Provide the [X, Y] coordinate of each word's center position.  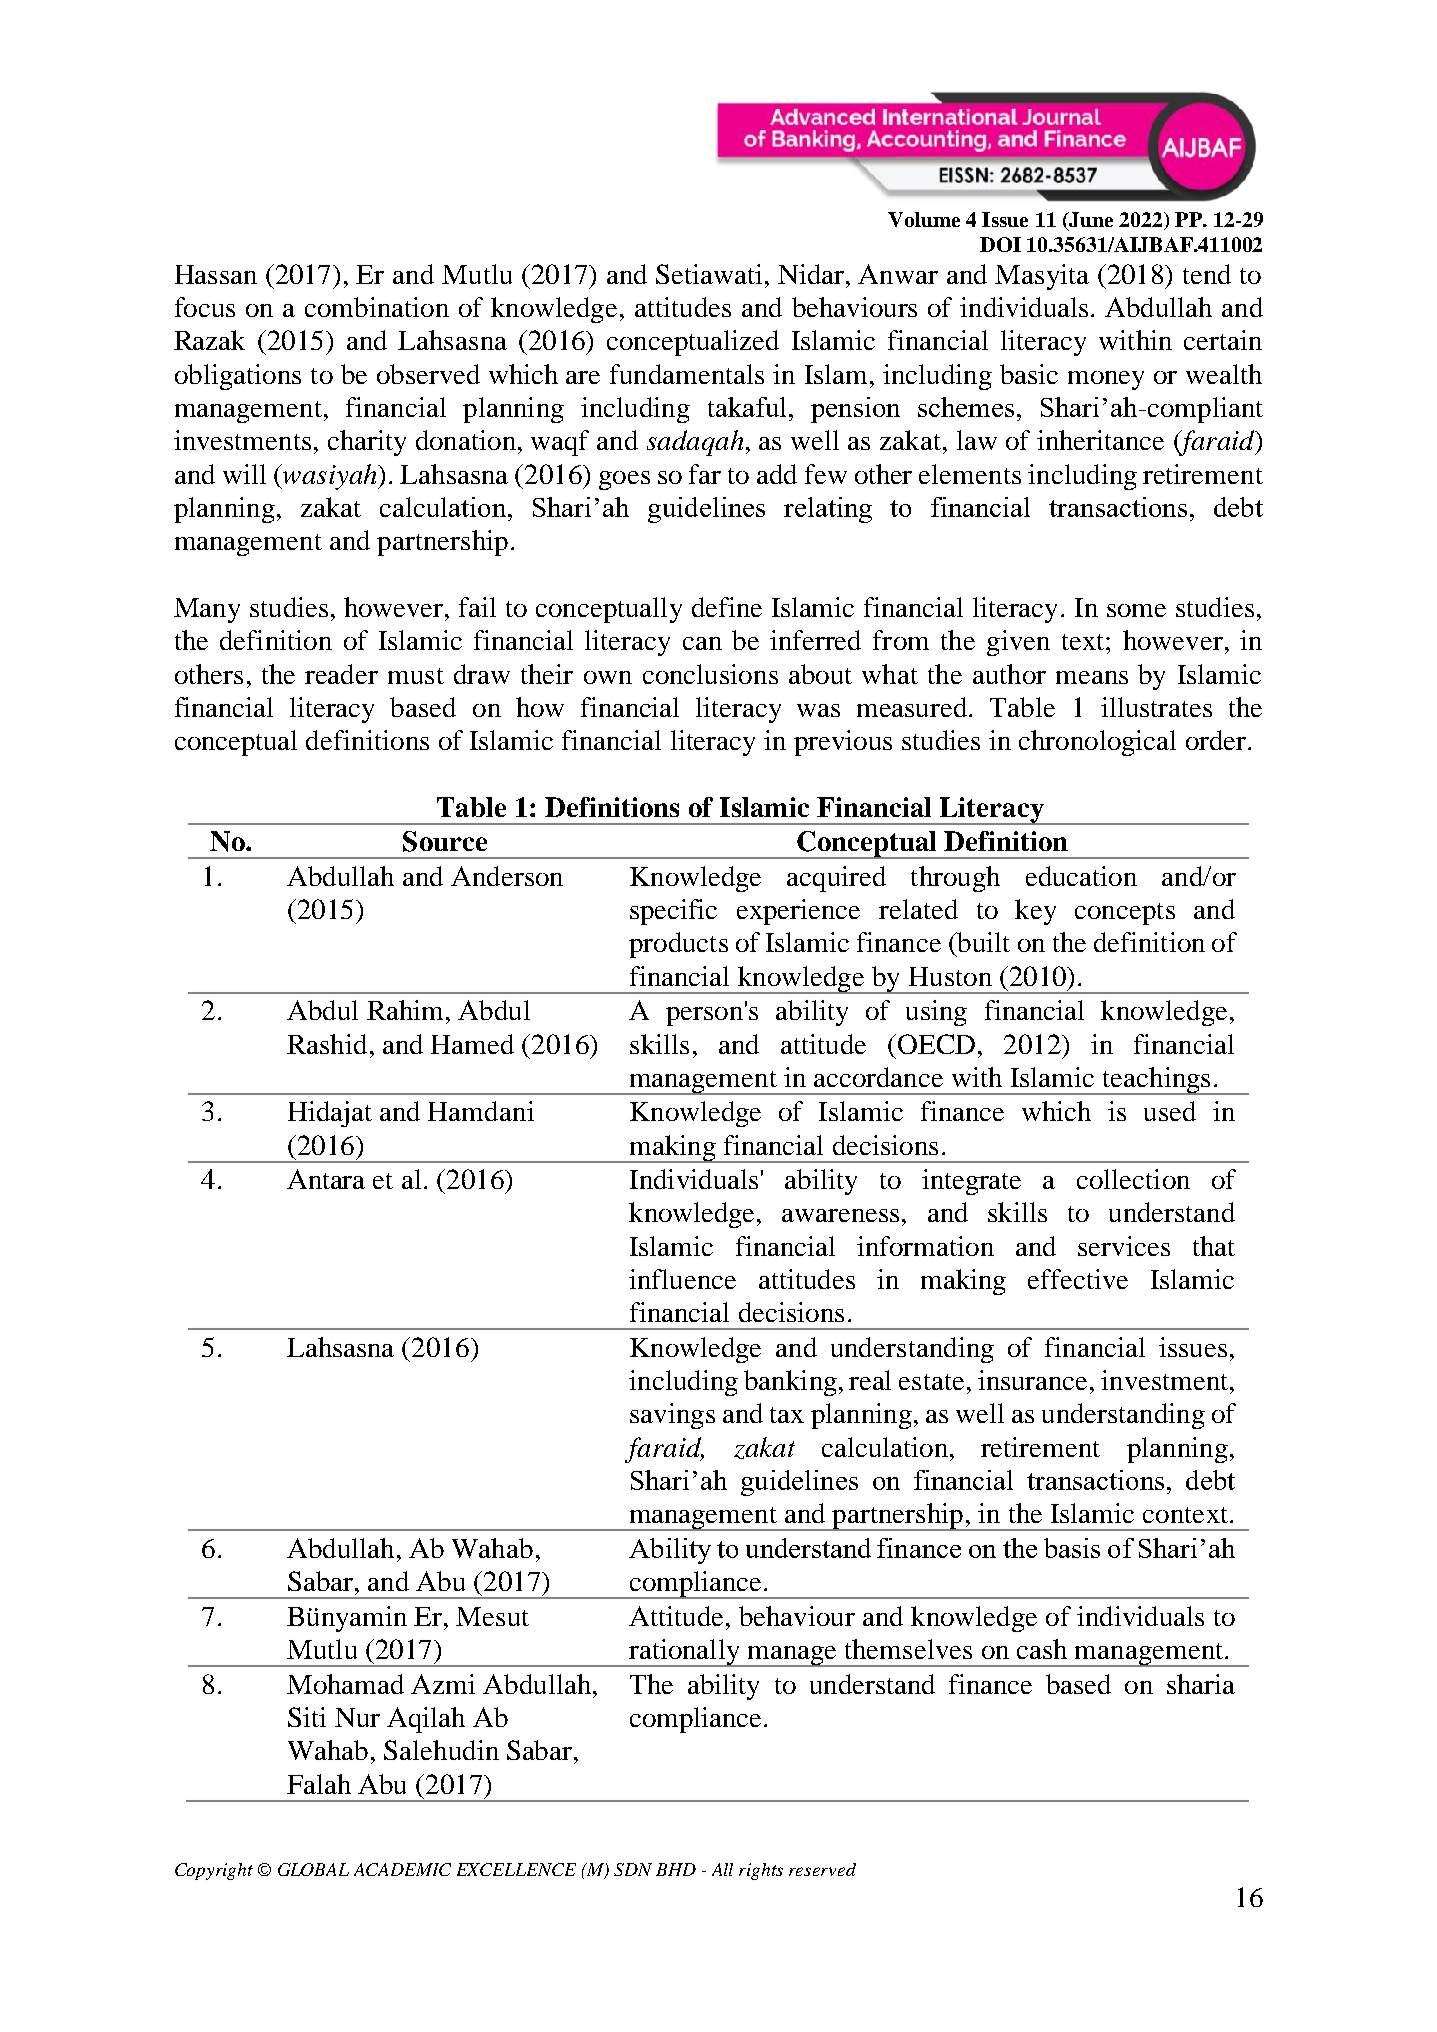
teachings [1157, 1081]
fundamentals [687, 374]
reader [341, 674]
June [1090, 221]
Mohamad [345, 1684]
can [702, 643]
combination [377, 307]
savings [672, 1416]
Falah [319, 1784]
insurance [1032, 1380]
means [1092, 677]
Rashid [327, 1044]
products [678, 945]
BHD [676, 1869]
